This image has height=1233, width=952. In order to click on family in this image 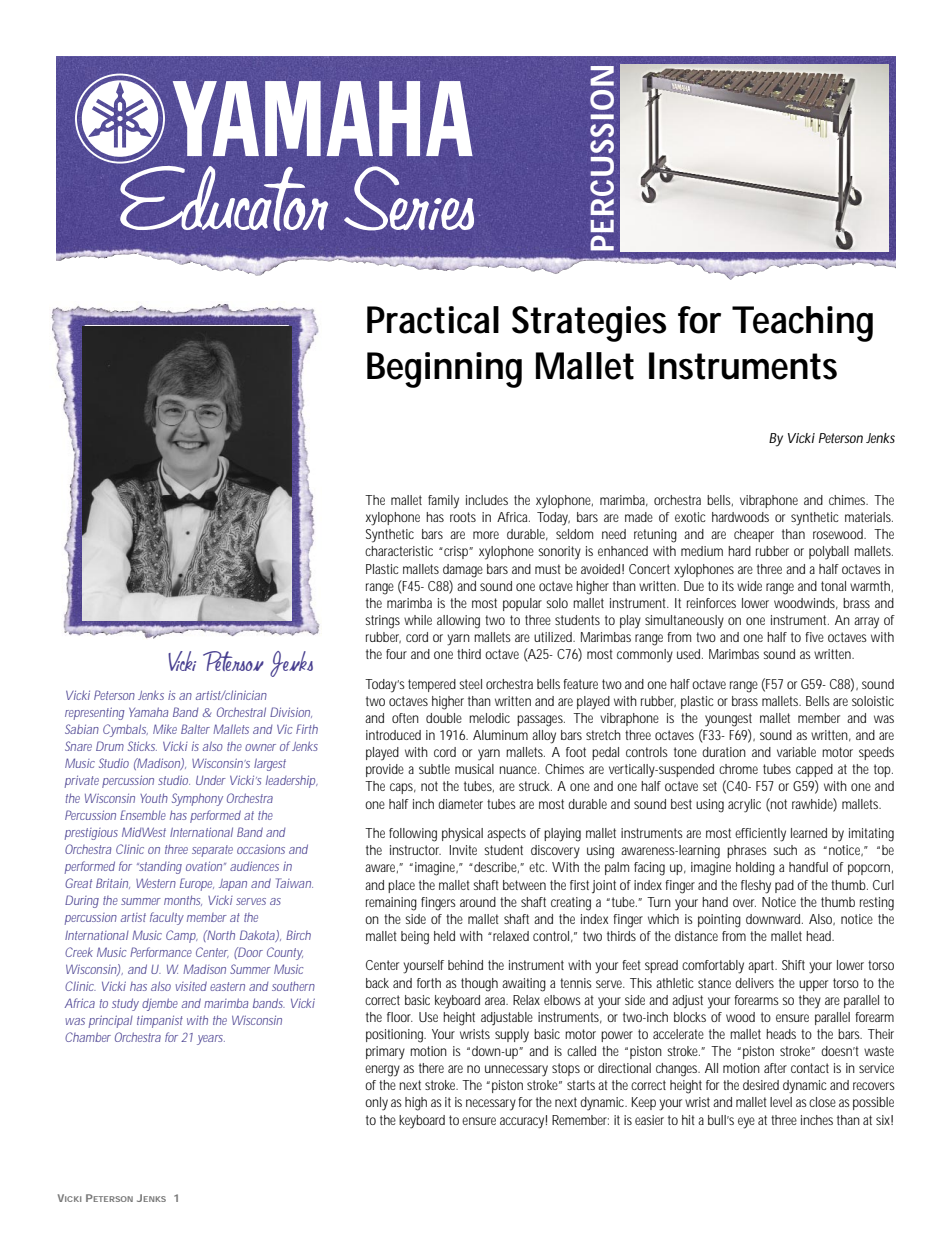, I will do `click(443, 502)`.
